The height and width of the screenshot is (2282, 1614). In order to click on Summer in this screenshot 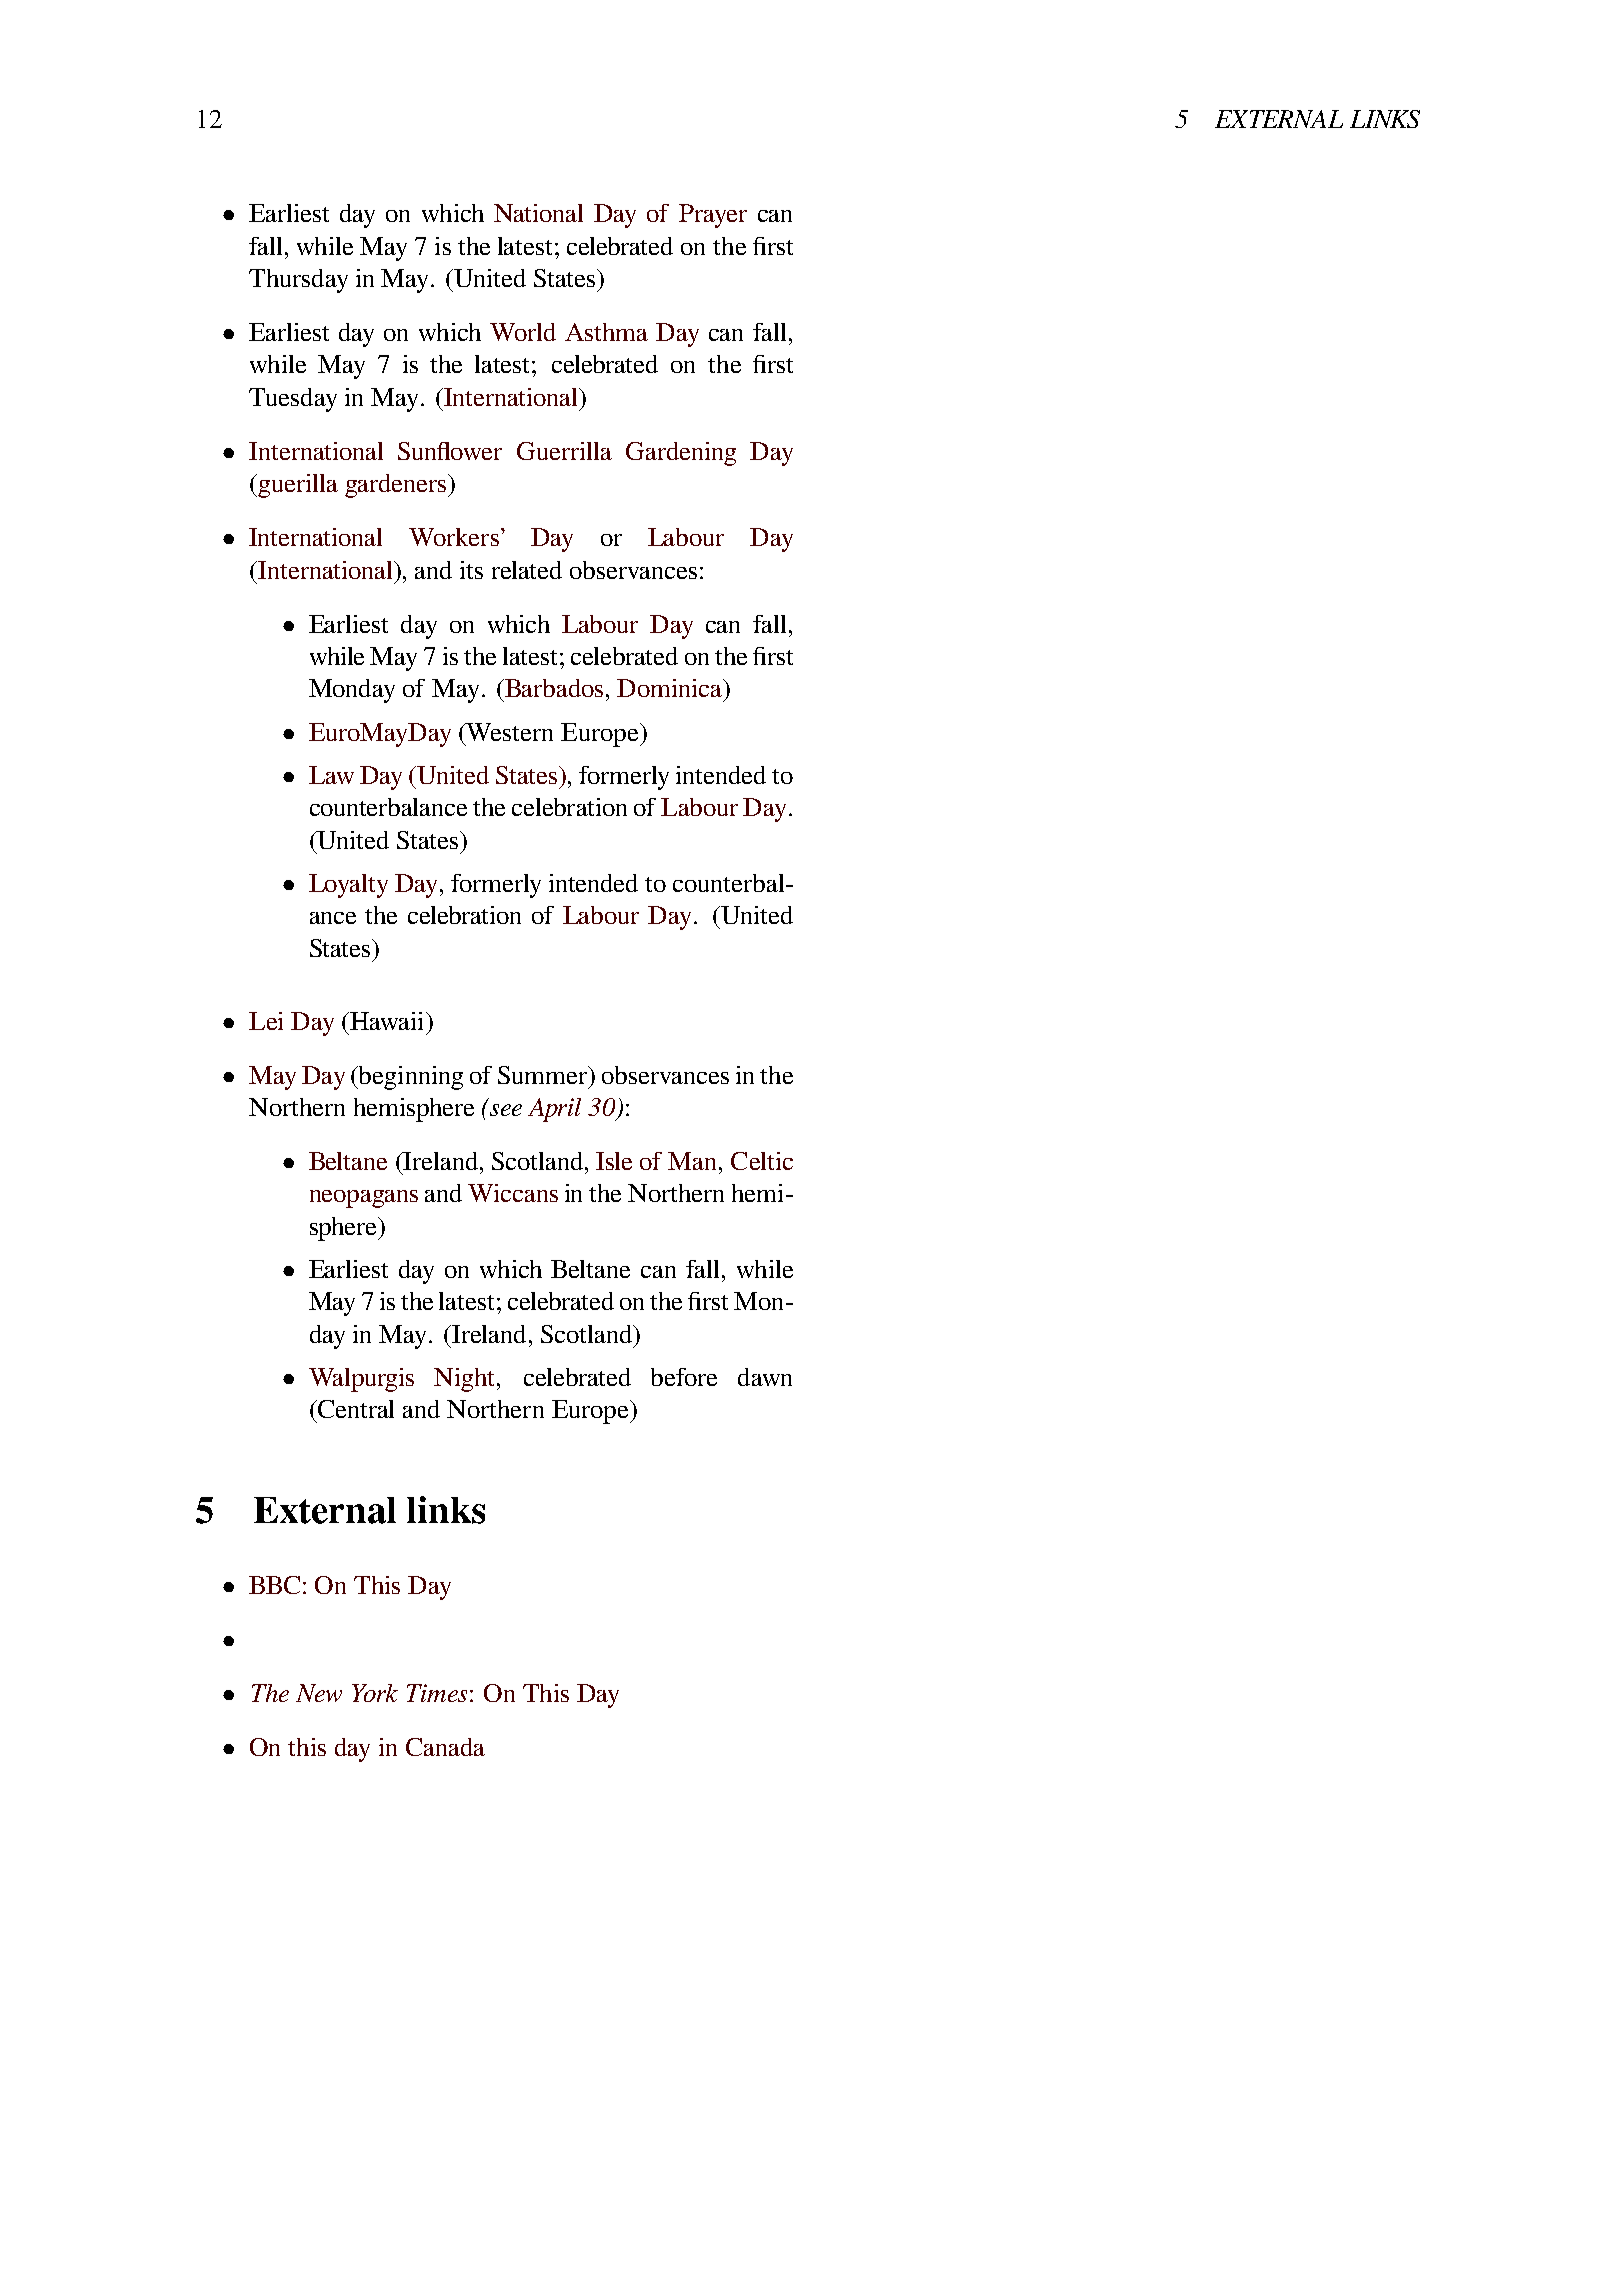, I will do `click(544, 1075)`.
